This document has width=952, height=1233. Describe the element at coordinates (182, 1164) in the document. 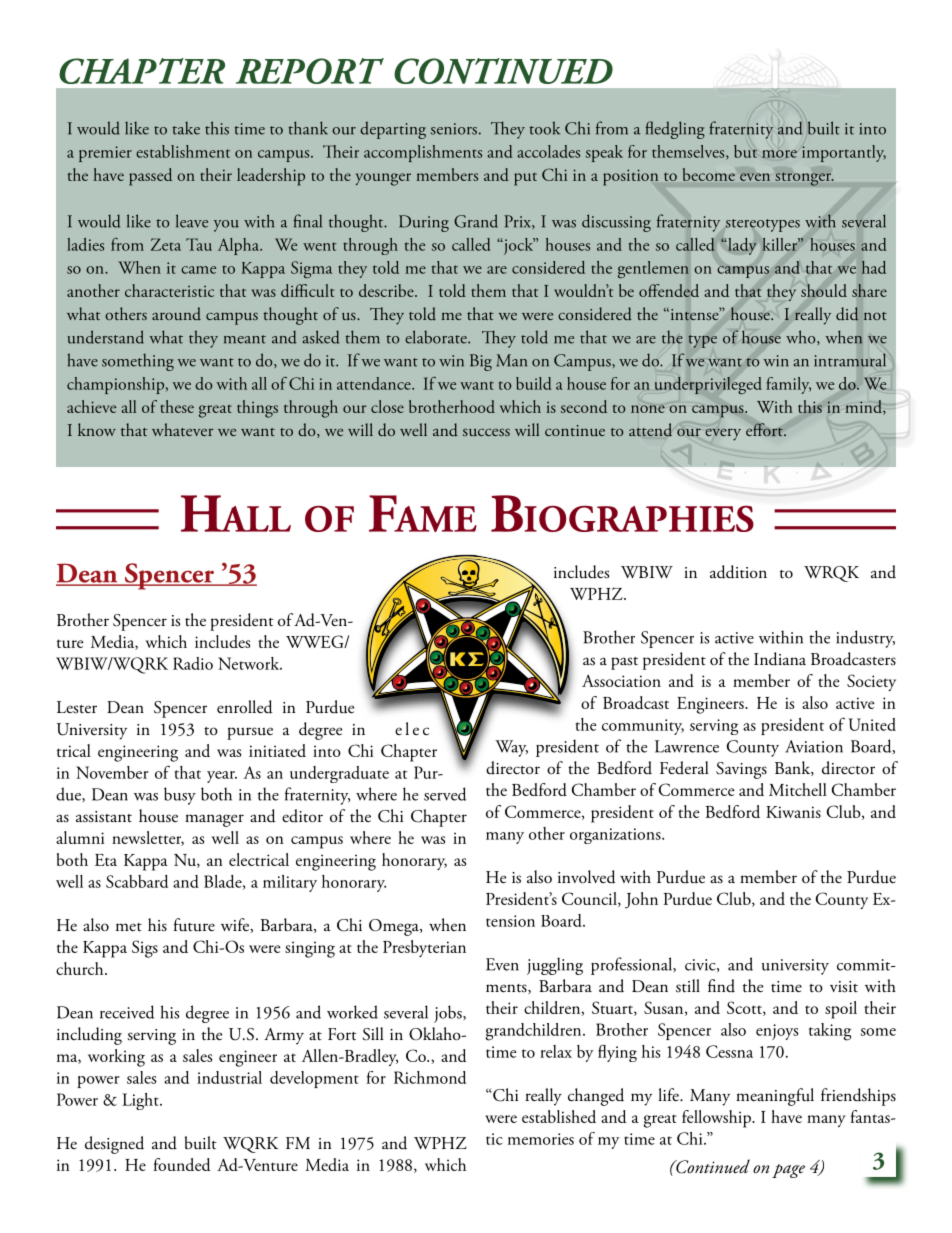

I see `founded` at that location.
